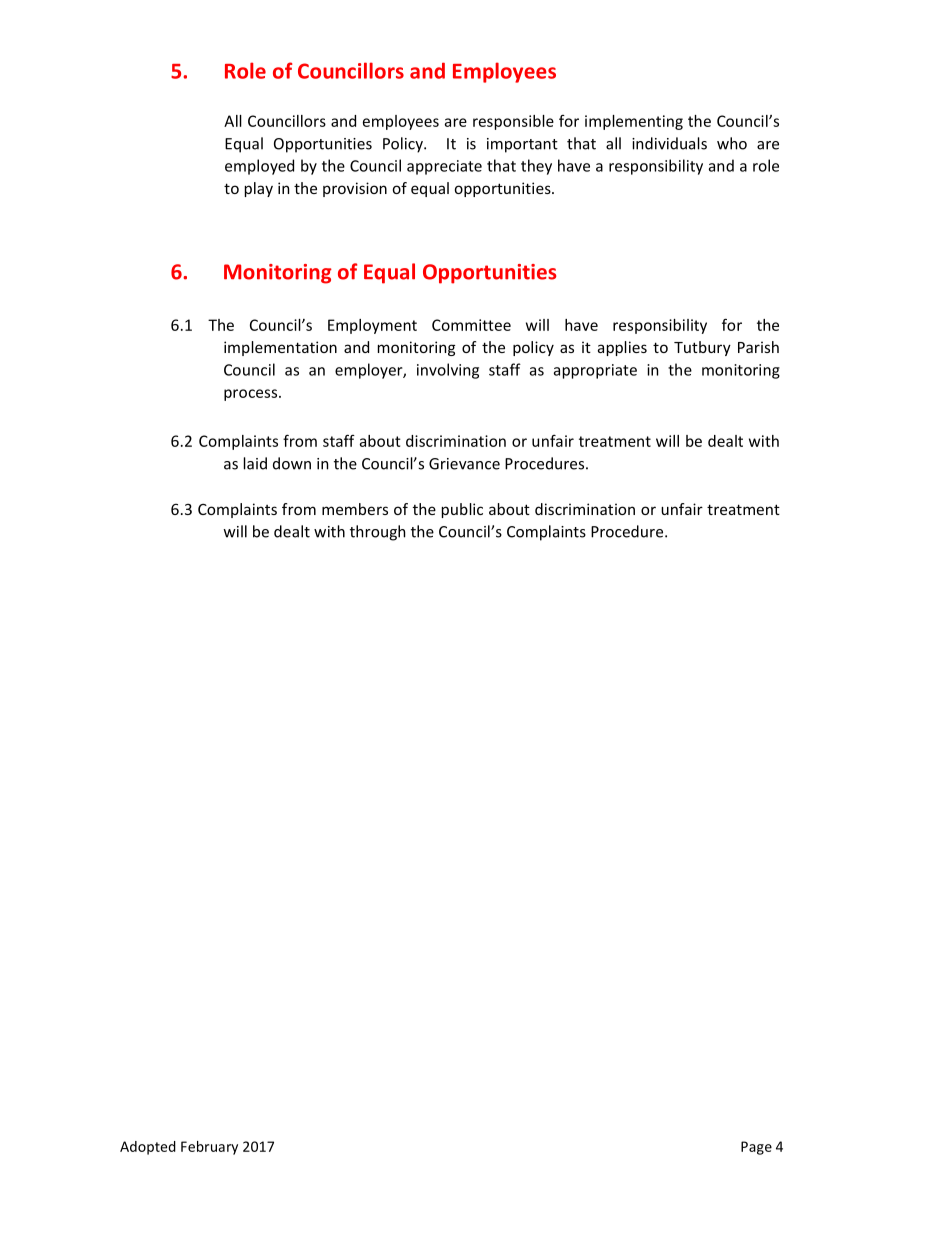  Describe the element at coordinates (377, 533) in the screenshot. I see `through` at that location.
